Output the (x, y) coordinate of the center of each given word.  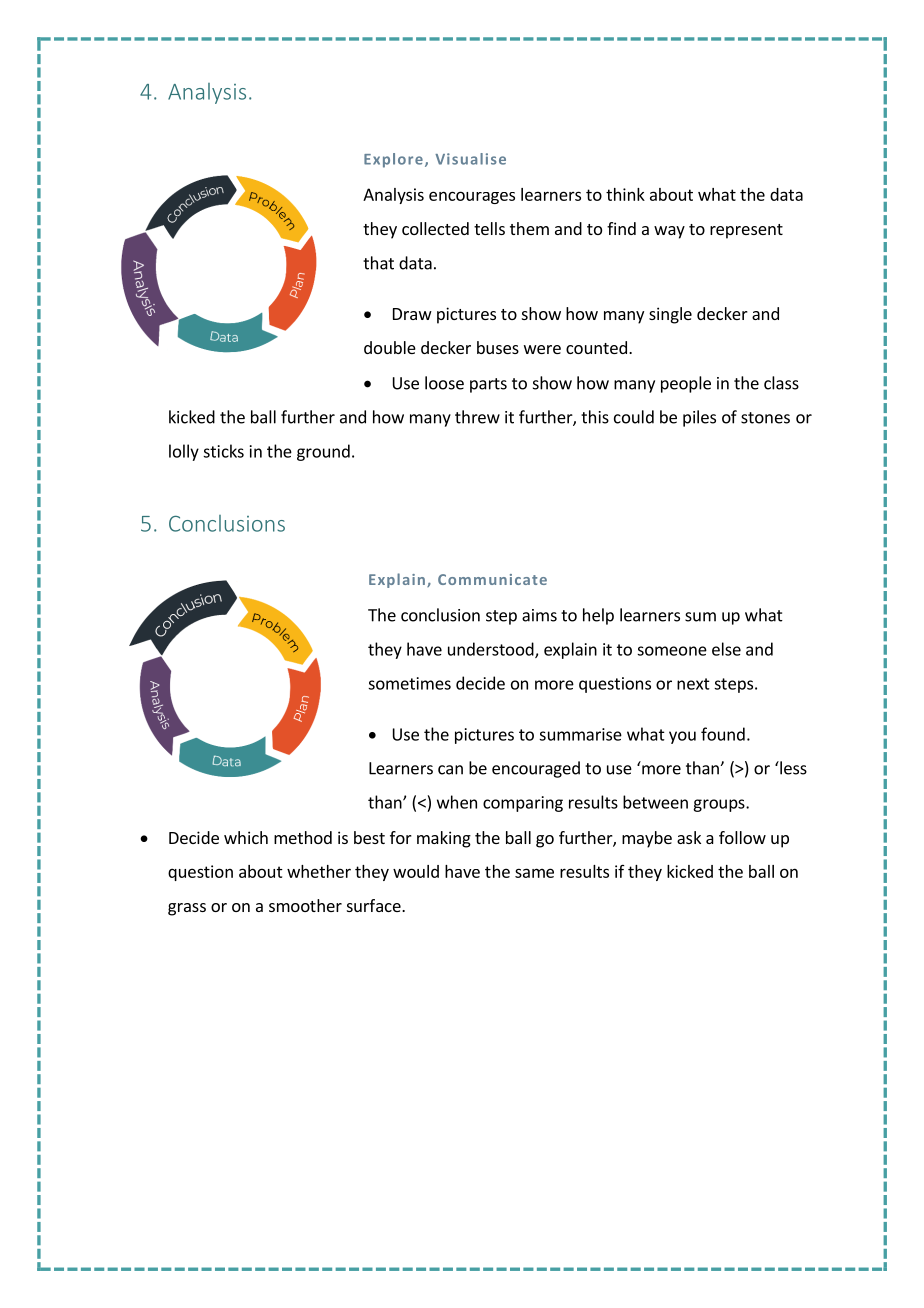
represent (746, 231)
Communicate (492, 579)
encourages (472, 197)
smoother (305, 905)
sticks (223, 451)
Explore (393, 160)
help (598, 616)
